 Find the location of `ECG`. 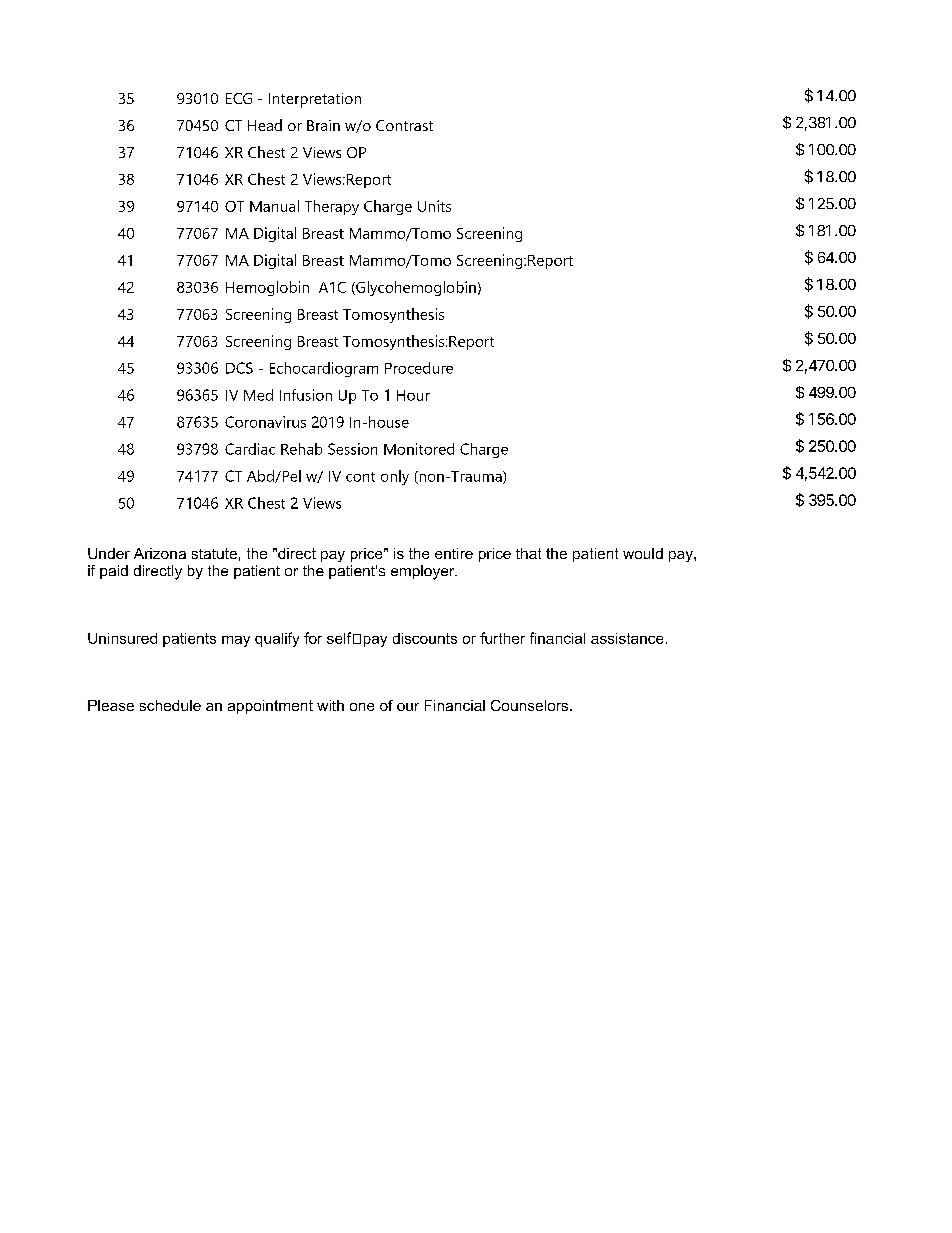

ECG is located at coordinates (239, 98).
